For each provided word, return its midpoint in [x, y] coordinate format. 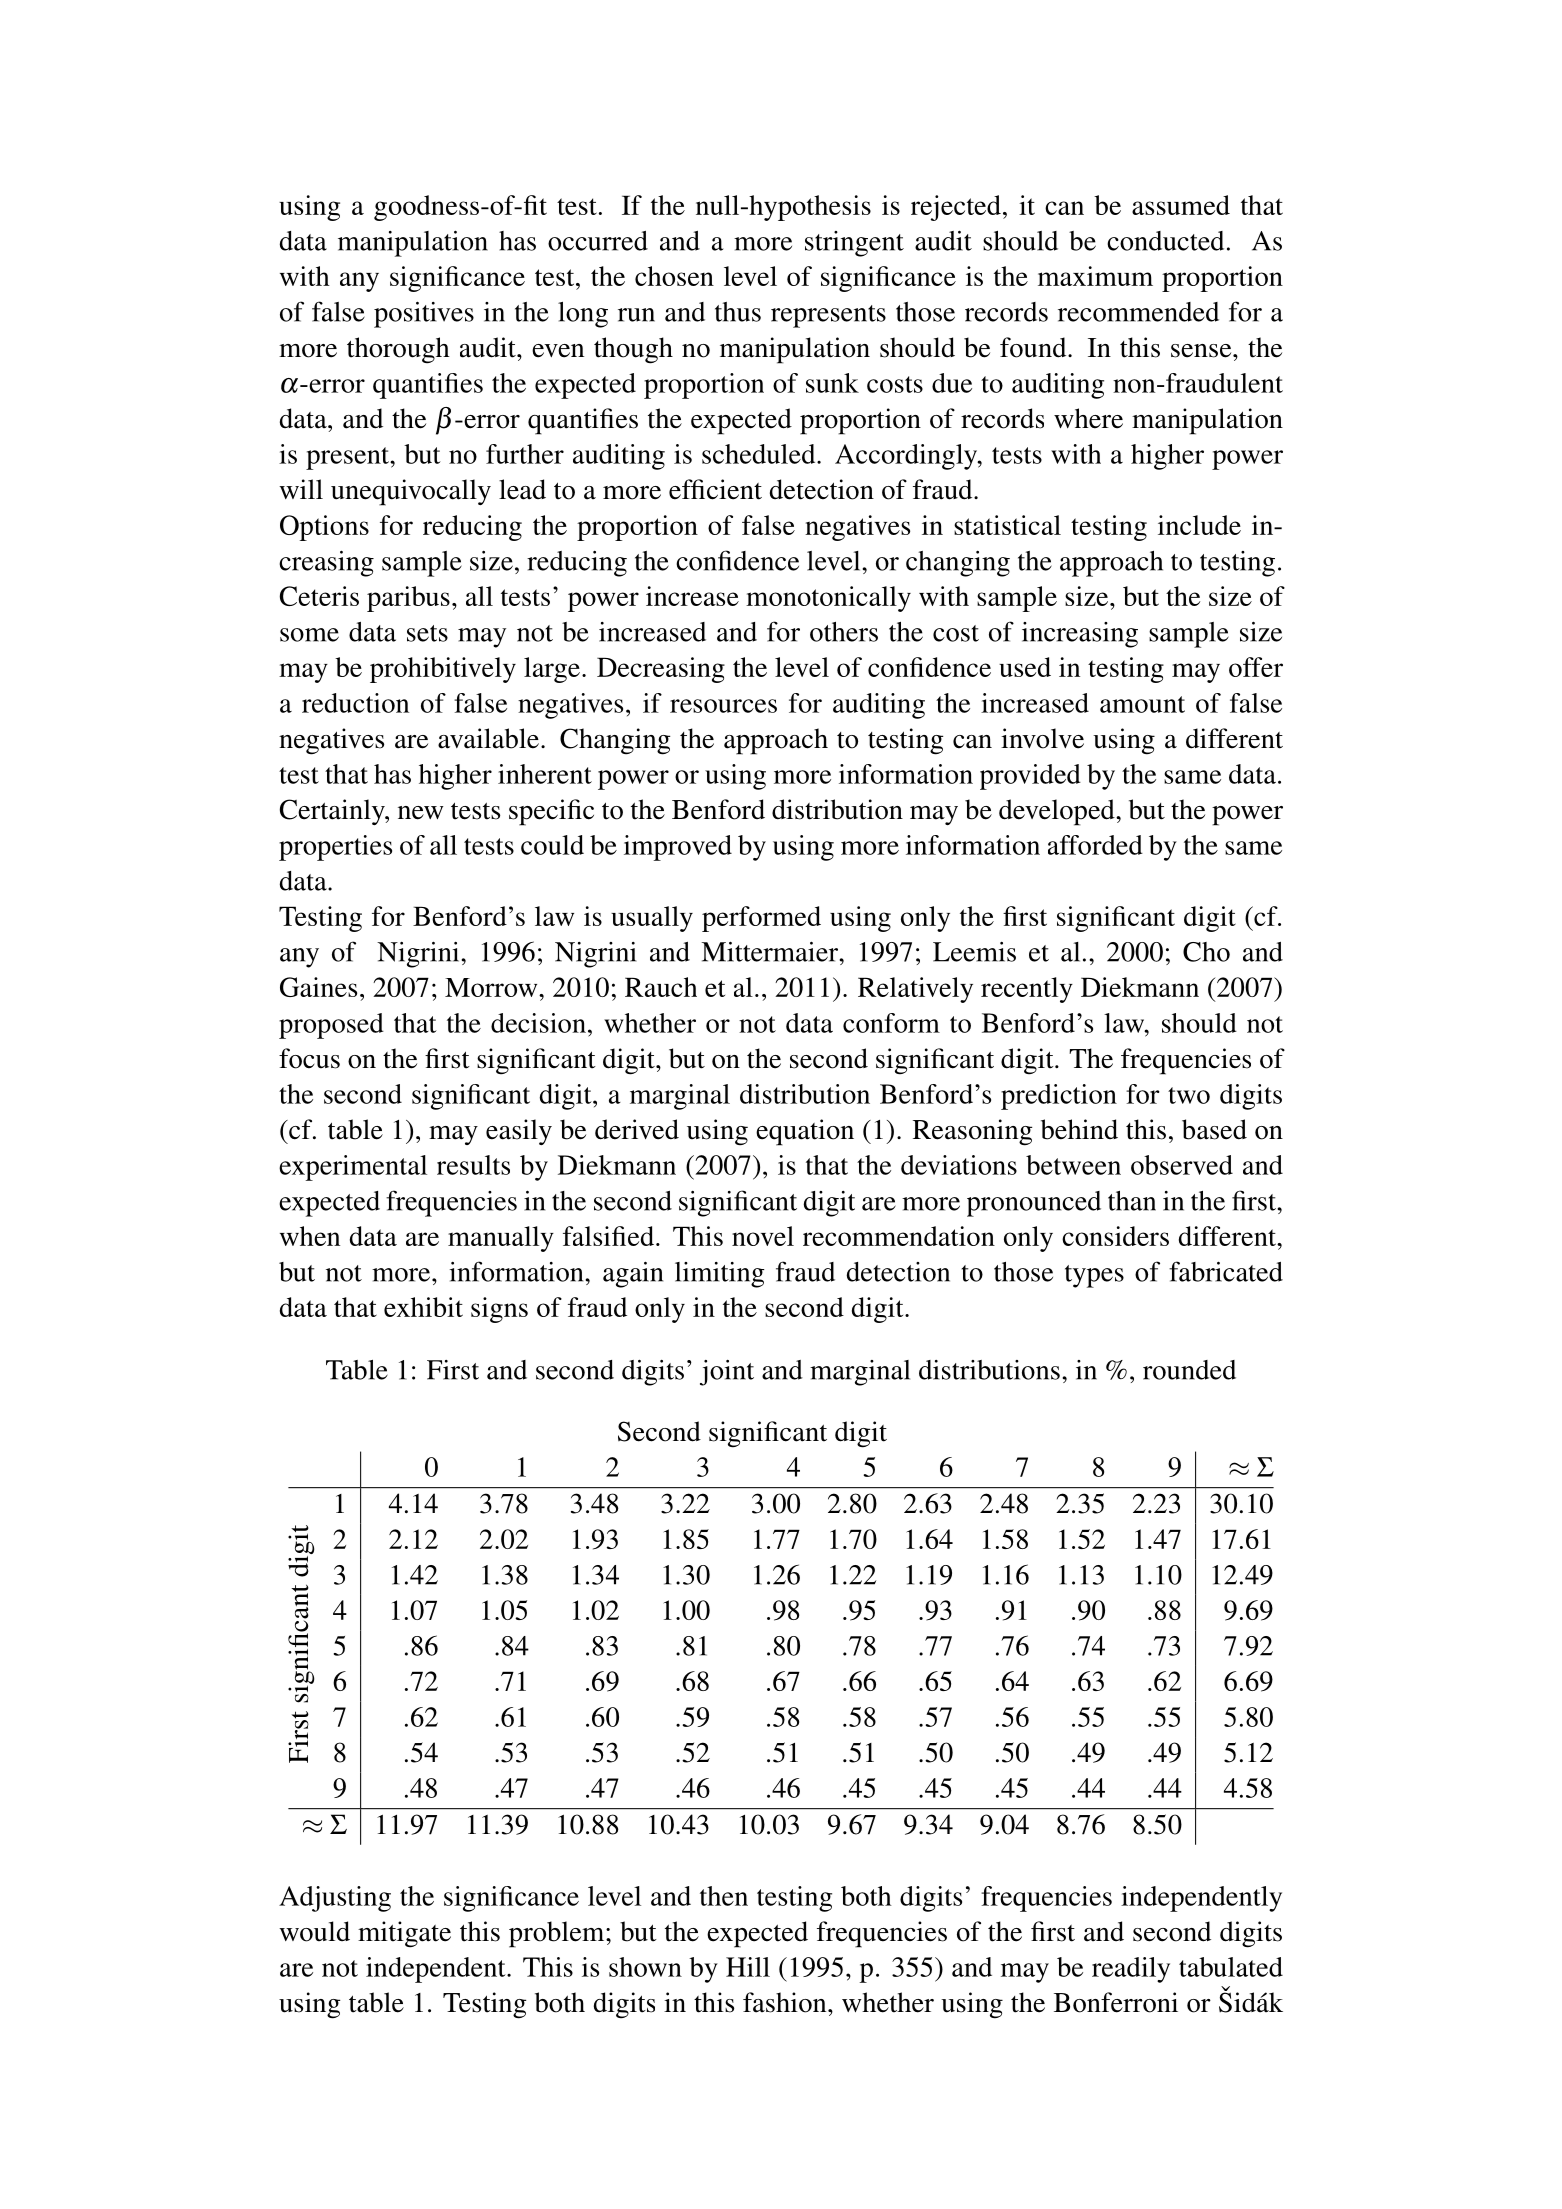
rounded [1189, 1370]
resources [723, 706]
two [1189, 1095]
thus [738, 312]
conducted [1165, 241]
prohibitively [443, 670]
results [473, 1165]
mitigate [404, 1934]
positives [424, 315]
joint [727, 1373]
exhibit [423, 1307]
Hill [748, 1967]
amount [1142, 704]
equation [805, 1132]
